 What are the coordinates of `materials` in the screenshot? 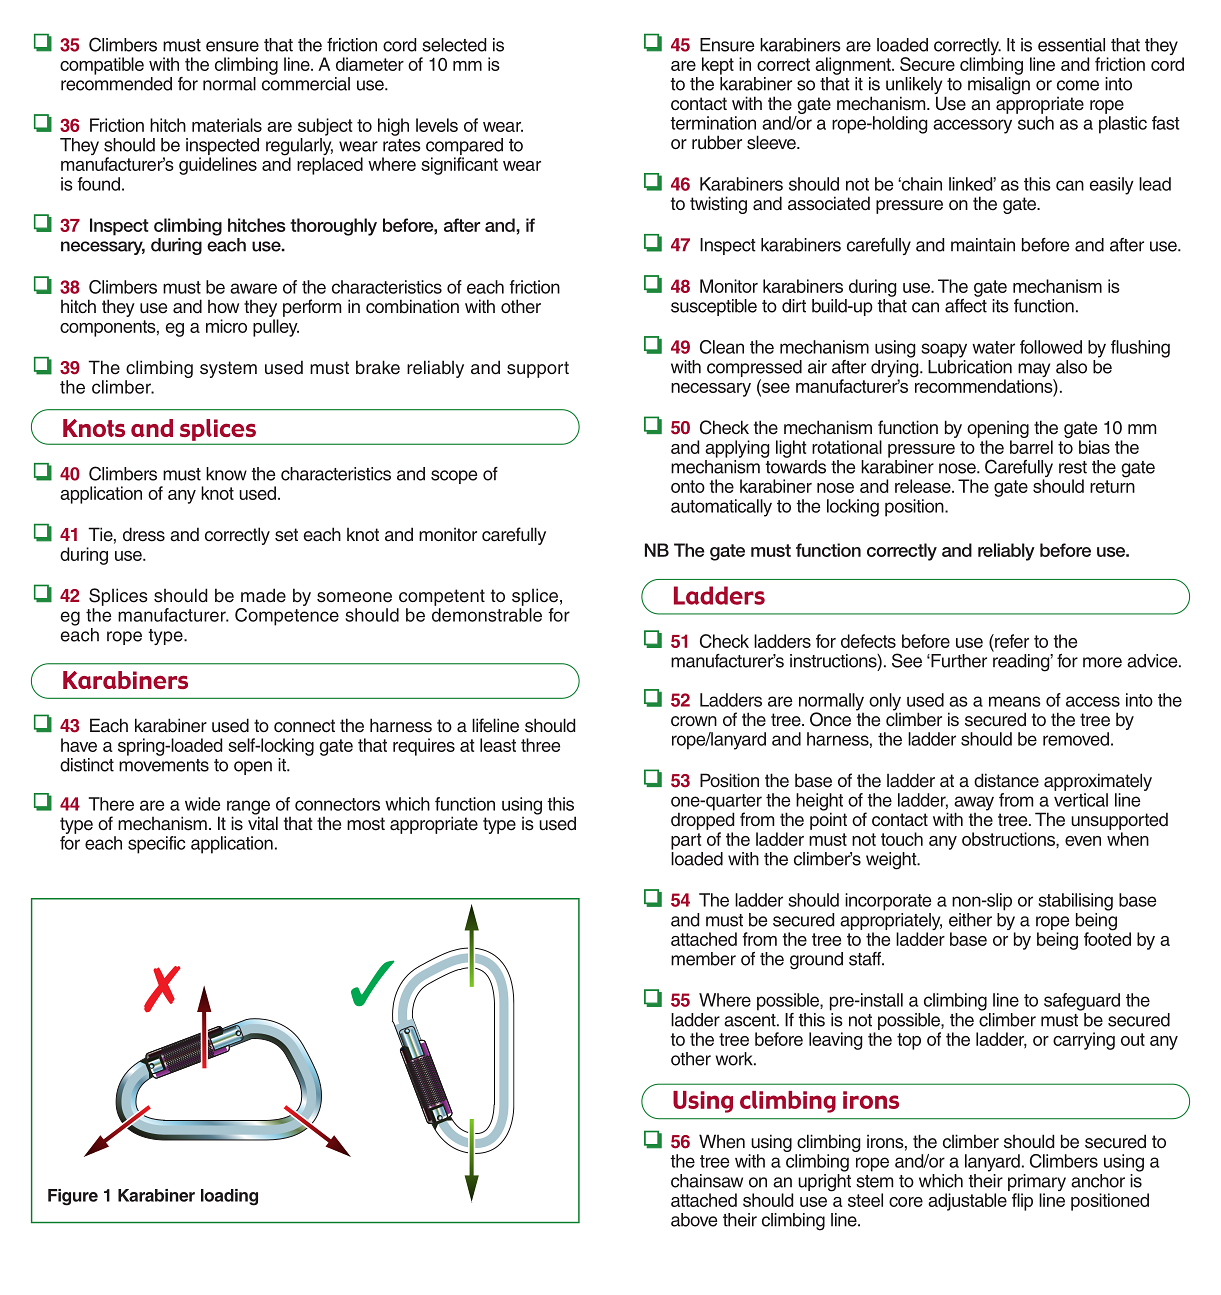 It's located at (227, 125).
